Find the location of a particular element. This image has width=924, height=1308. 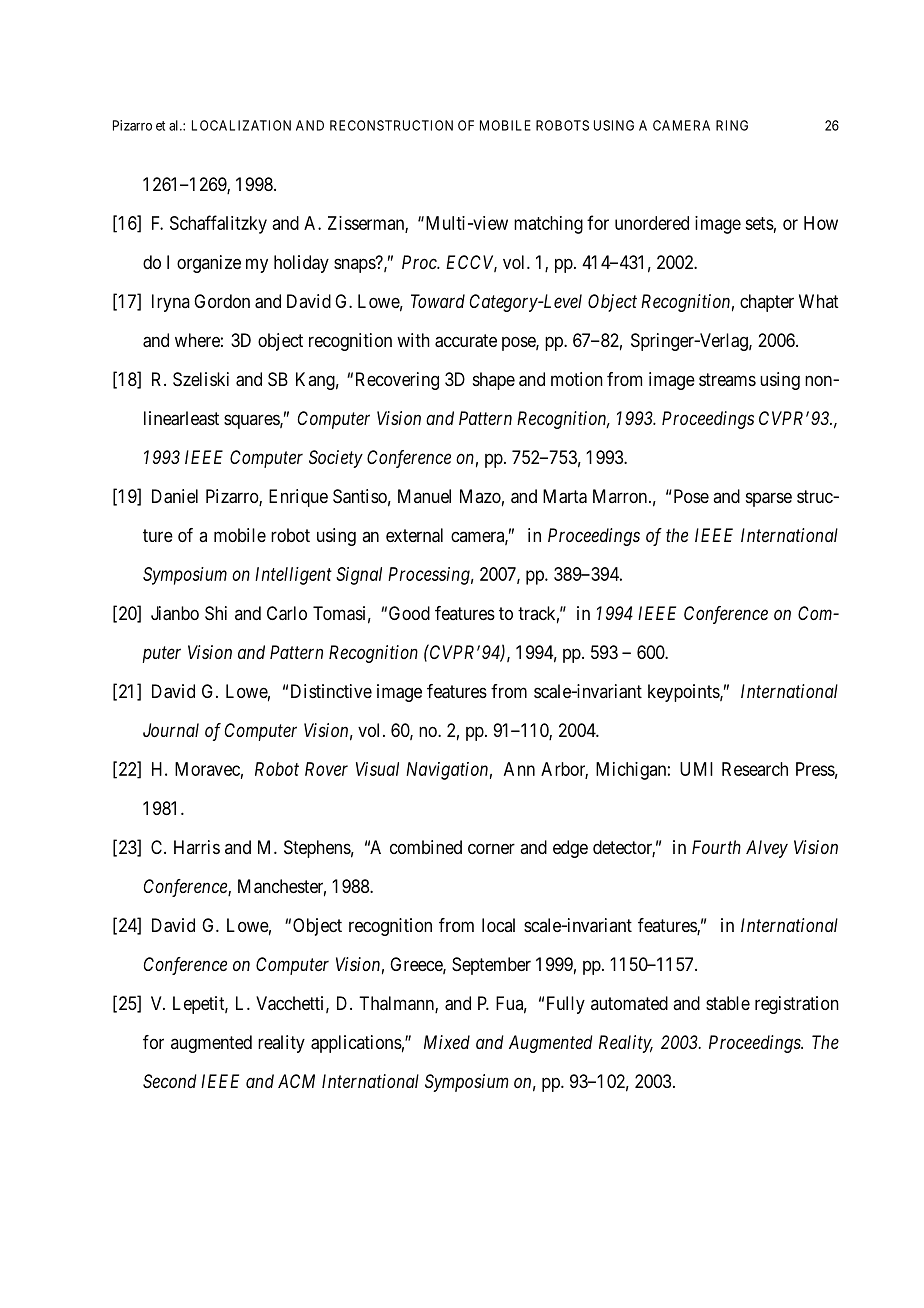

Mixed is located at coordinates (447, 1042).
